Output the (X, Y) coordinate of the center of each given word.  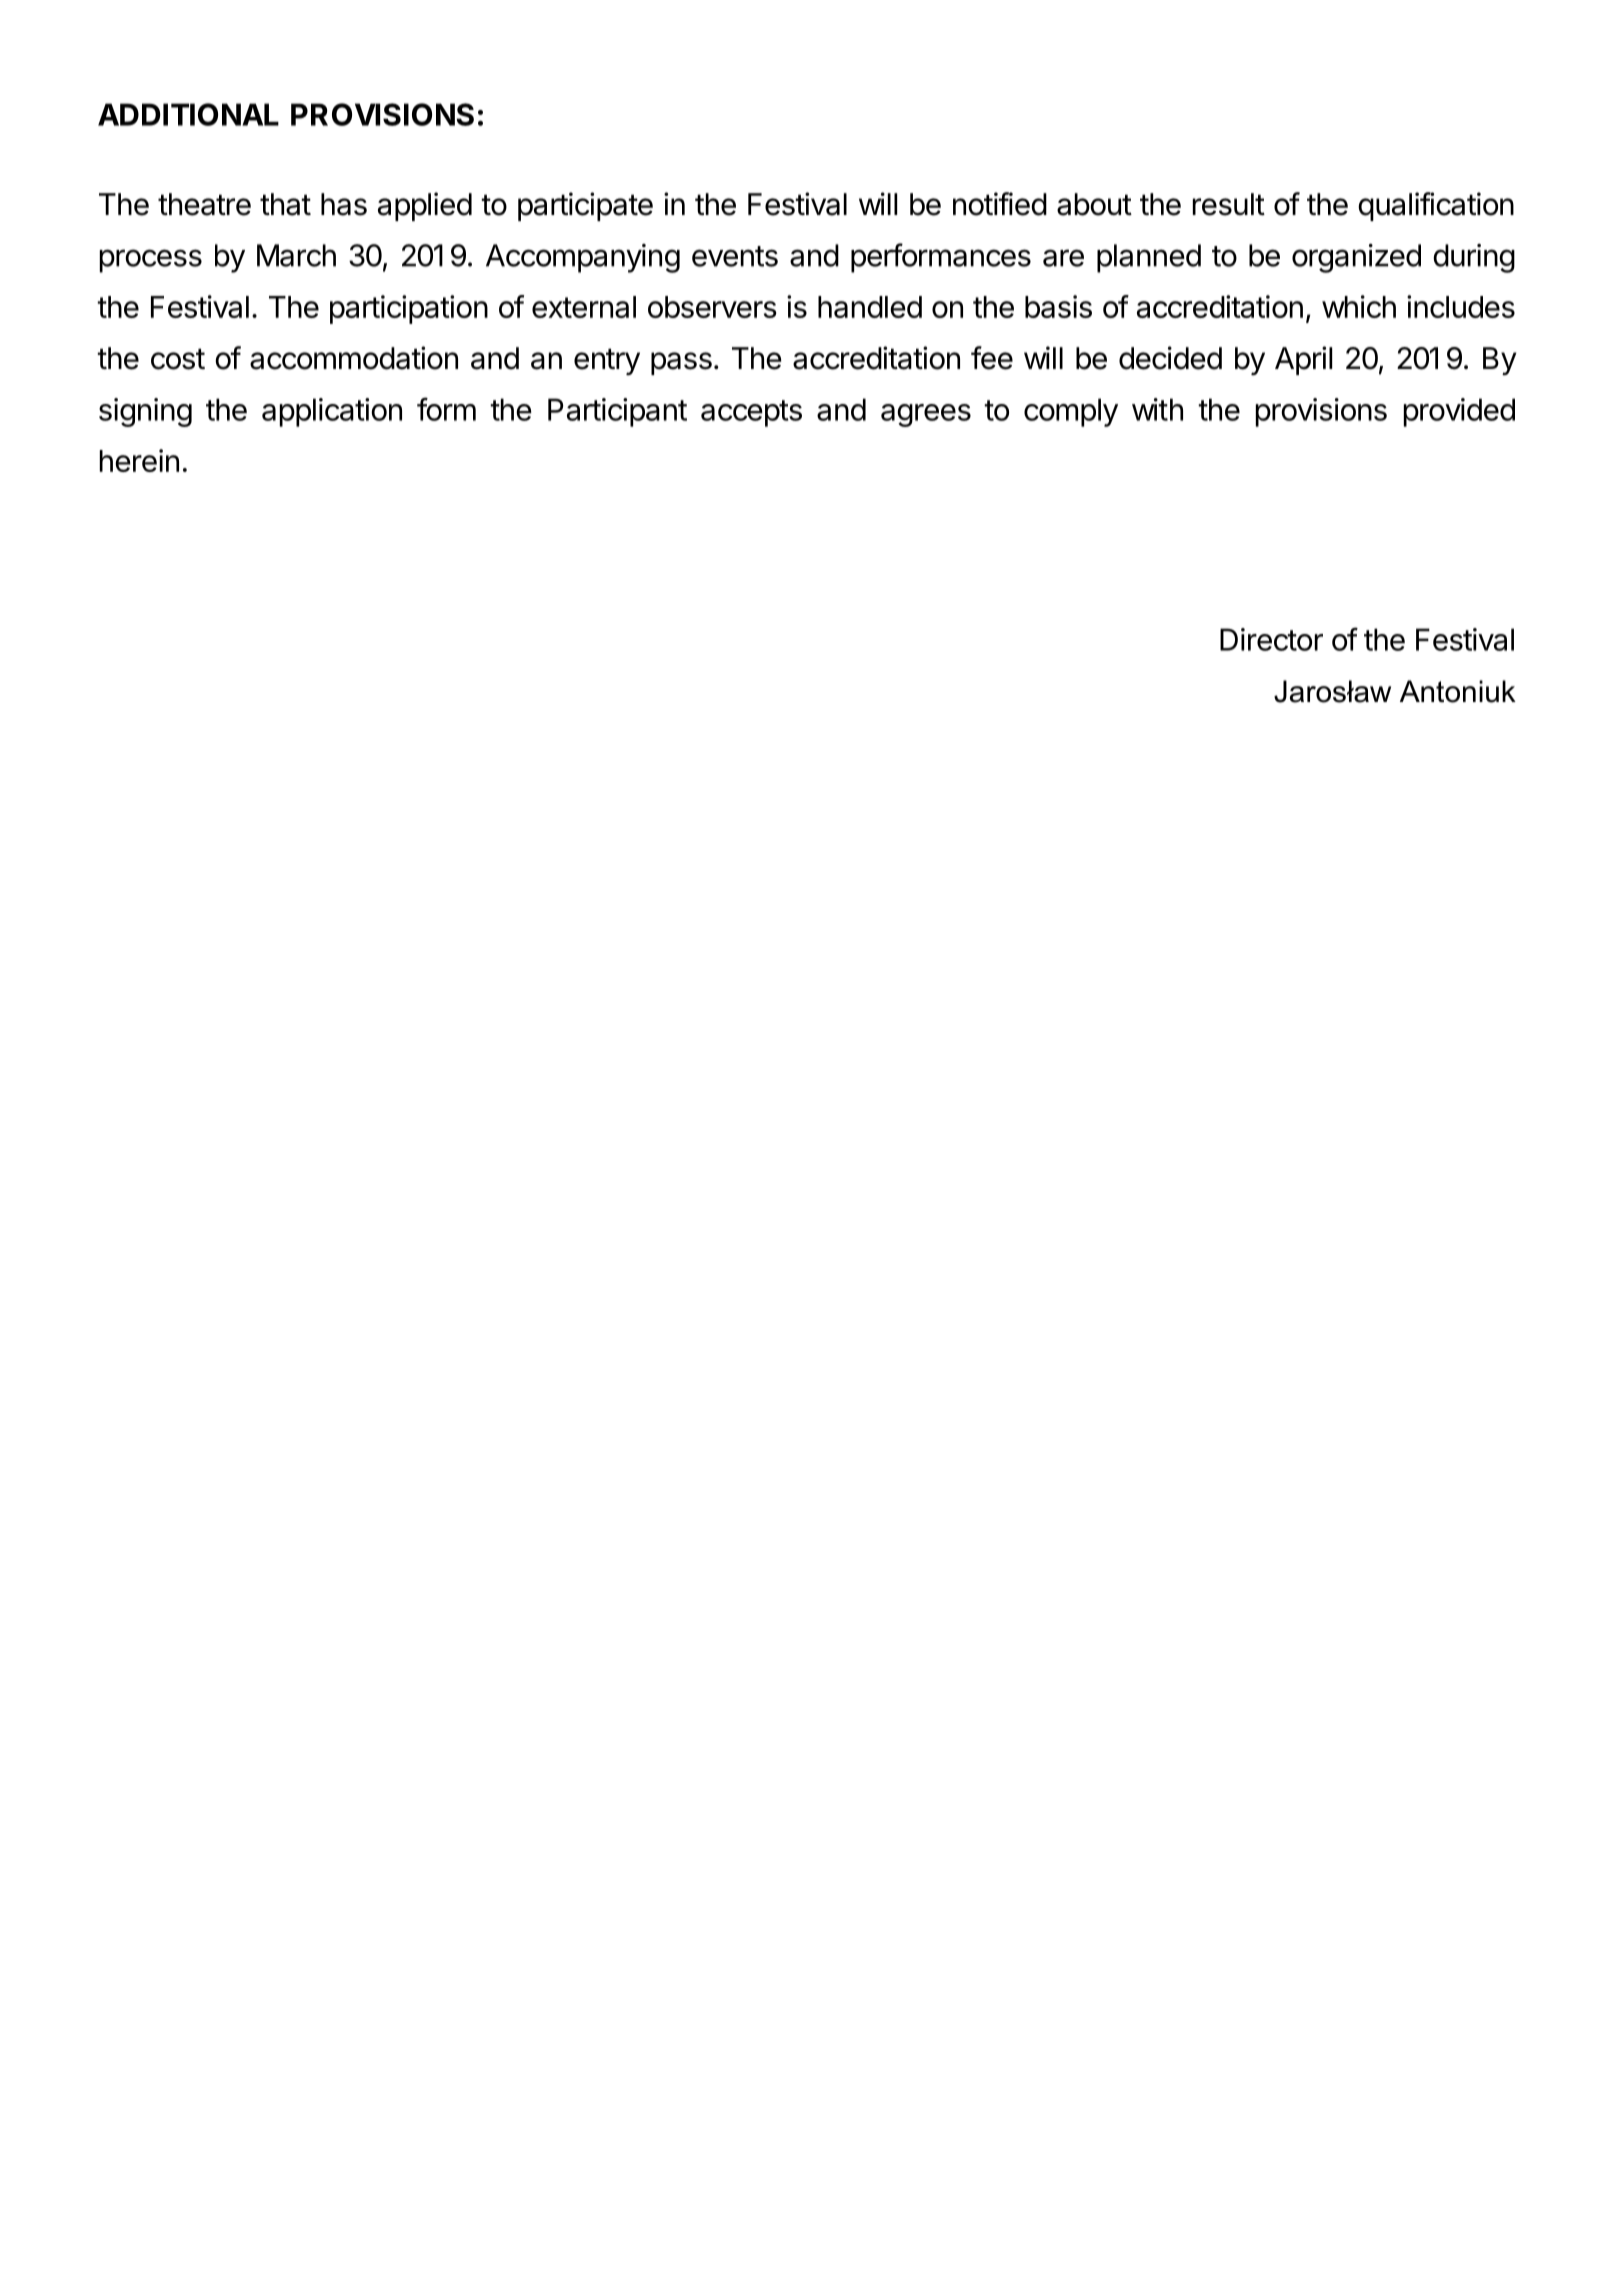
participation (409, 309)
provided (1459, 412)
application (332, 412)
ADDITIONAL (188, 114)
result (1229, 204)
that (285, 204)
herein (139, 460)
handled (870, 307)
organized (1356, 258)
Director (1271, 639)
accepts (751, 413)
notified (1000, 204)
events (735, 256)
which (1359, 306)
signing (145, 412)
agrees (926, 415)
